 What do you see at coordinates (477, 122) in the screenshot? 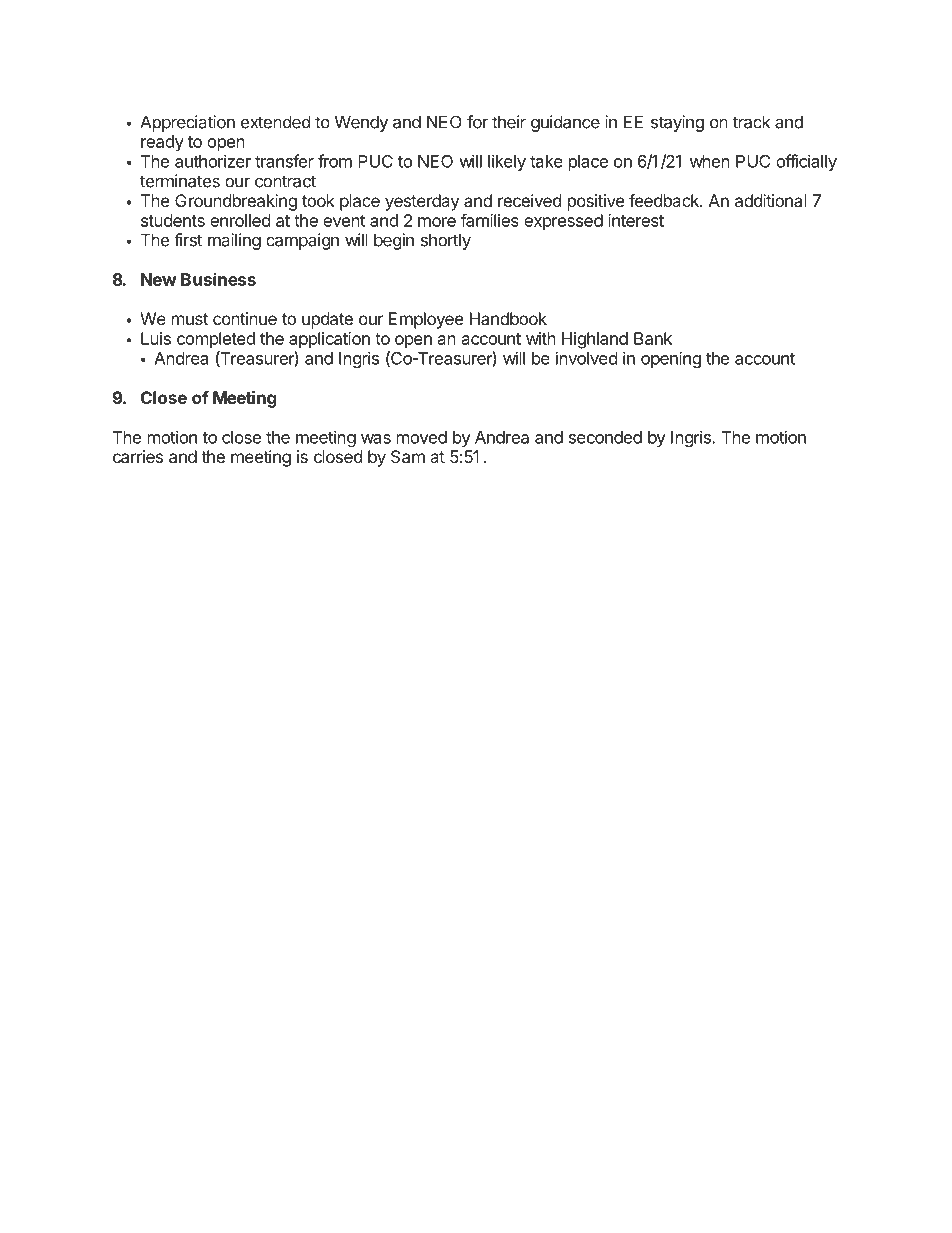
I see `for` at bounding box center [477, 122].
